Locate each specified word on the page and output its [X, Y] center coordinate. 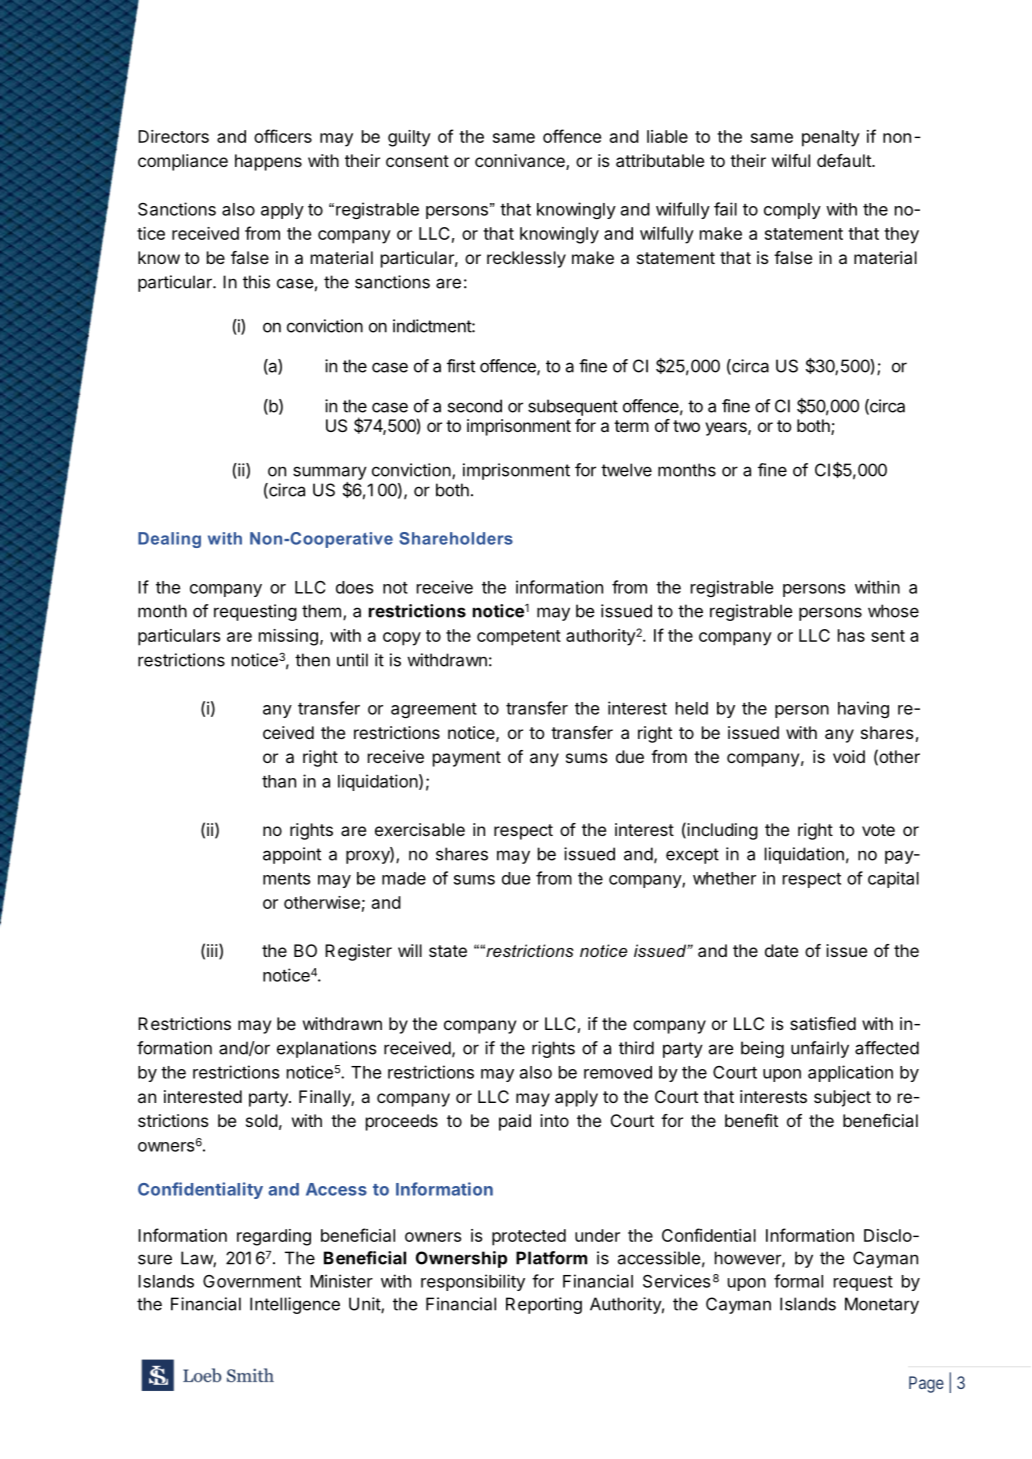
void [849, 756]
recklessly [526, 259]
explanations [327, 1049]
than [279, 781]
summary [330, 473]
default [845, 160]
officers [283, 136]
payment [467, 759]
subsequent [573, 407]
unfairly [820, 1049]
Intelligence [295, 1305]
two [686, 426]
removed [618, 1072]
